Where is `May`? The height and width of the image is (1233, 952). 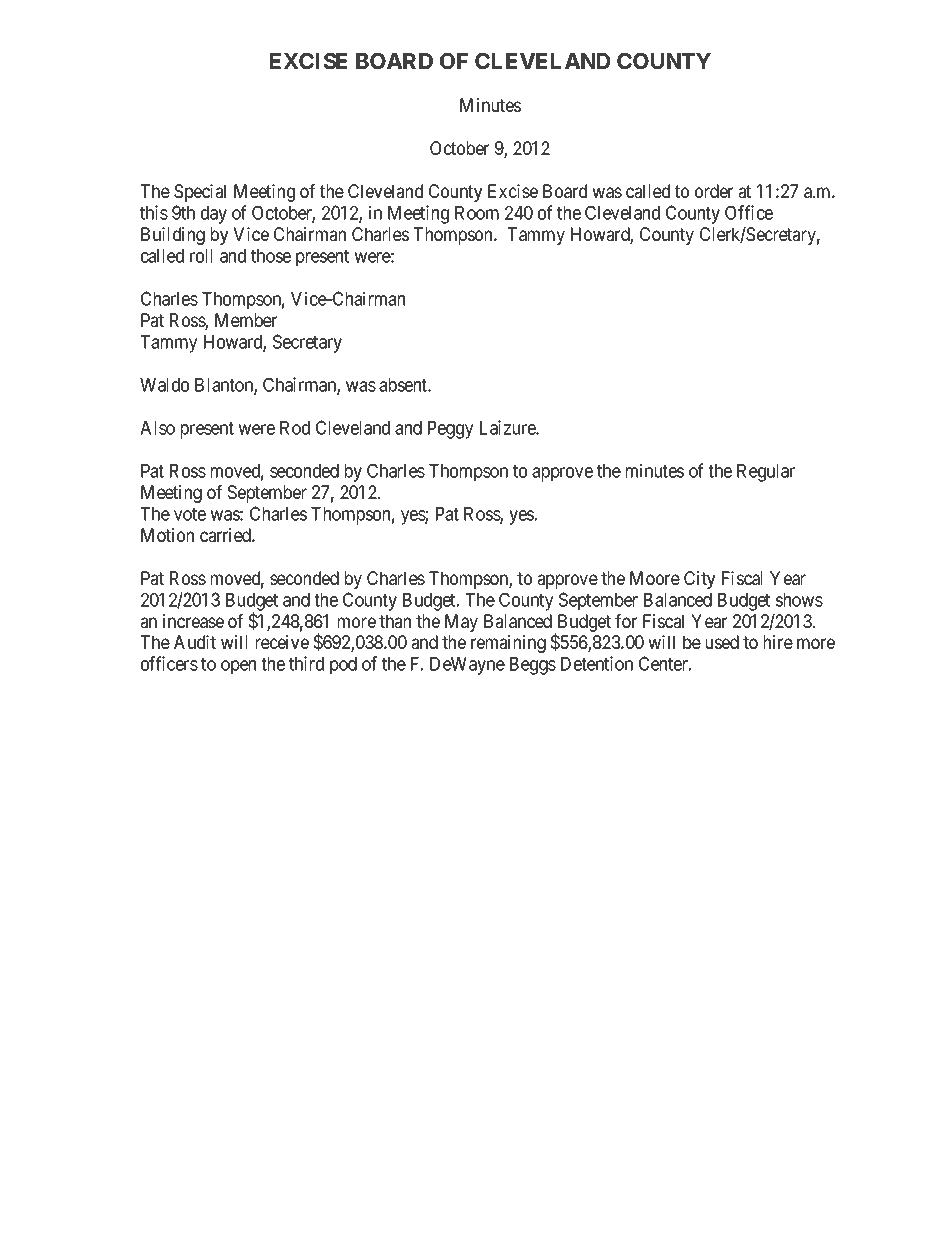
May is located at coordinates (461, 623).
